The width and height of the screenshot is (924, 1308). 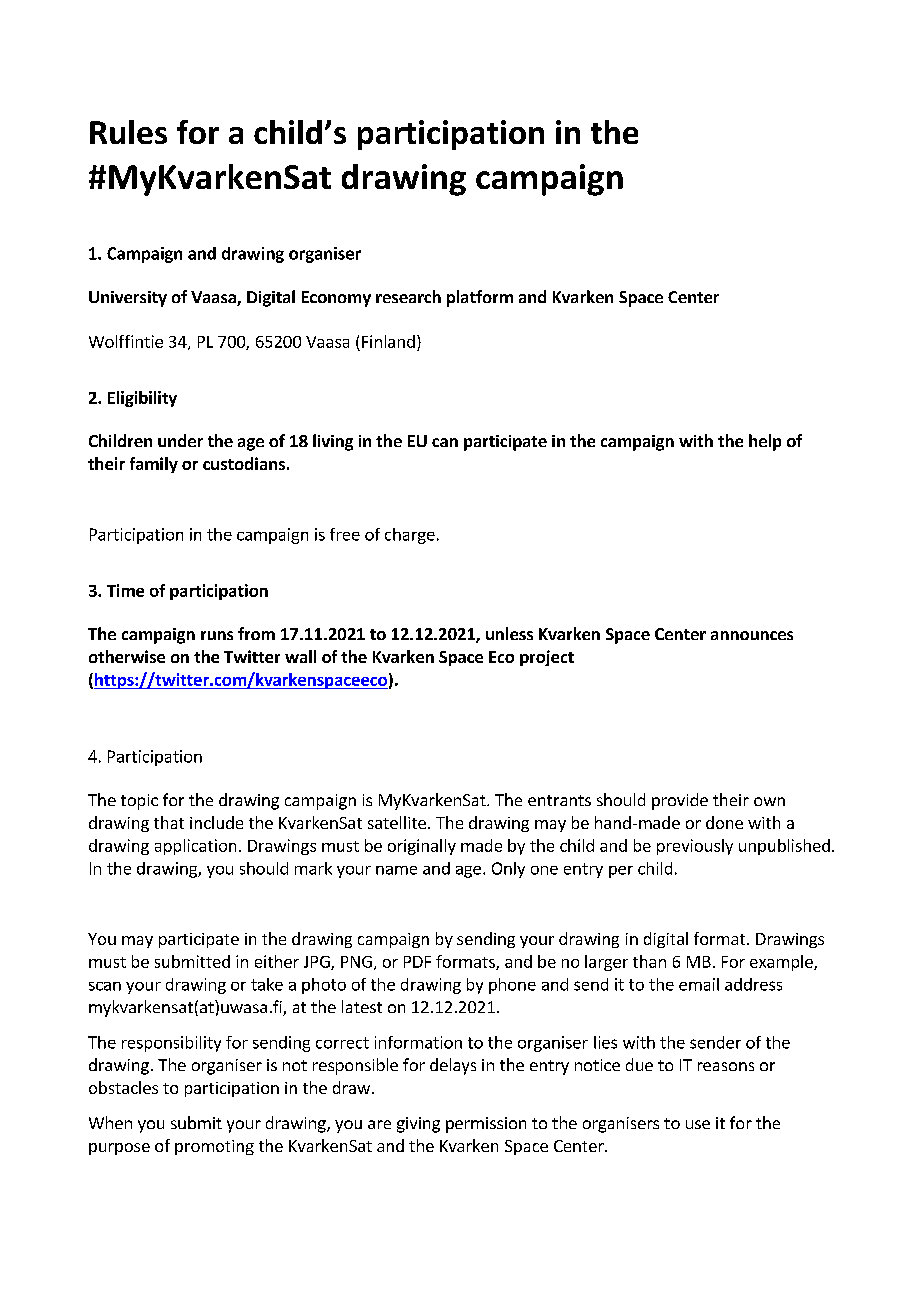 What do you see at coordinates (217, 635) in the screenshot?
I see `runs` at bounding box center [217, 635].
